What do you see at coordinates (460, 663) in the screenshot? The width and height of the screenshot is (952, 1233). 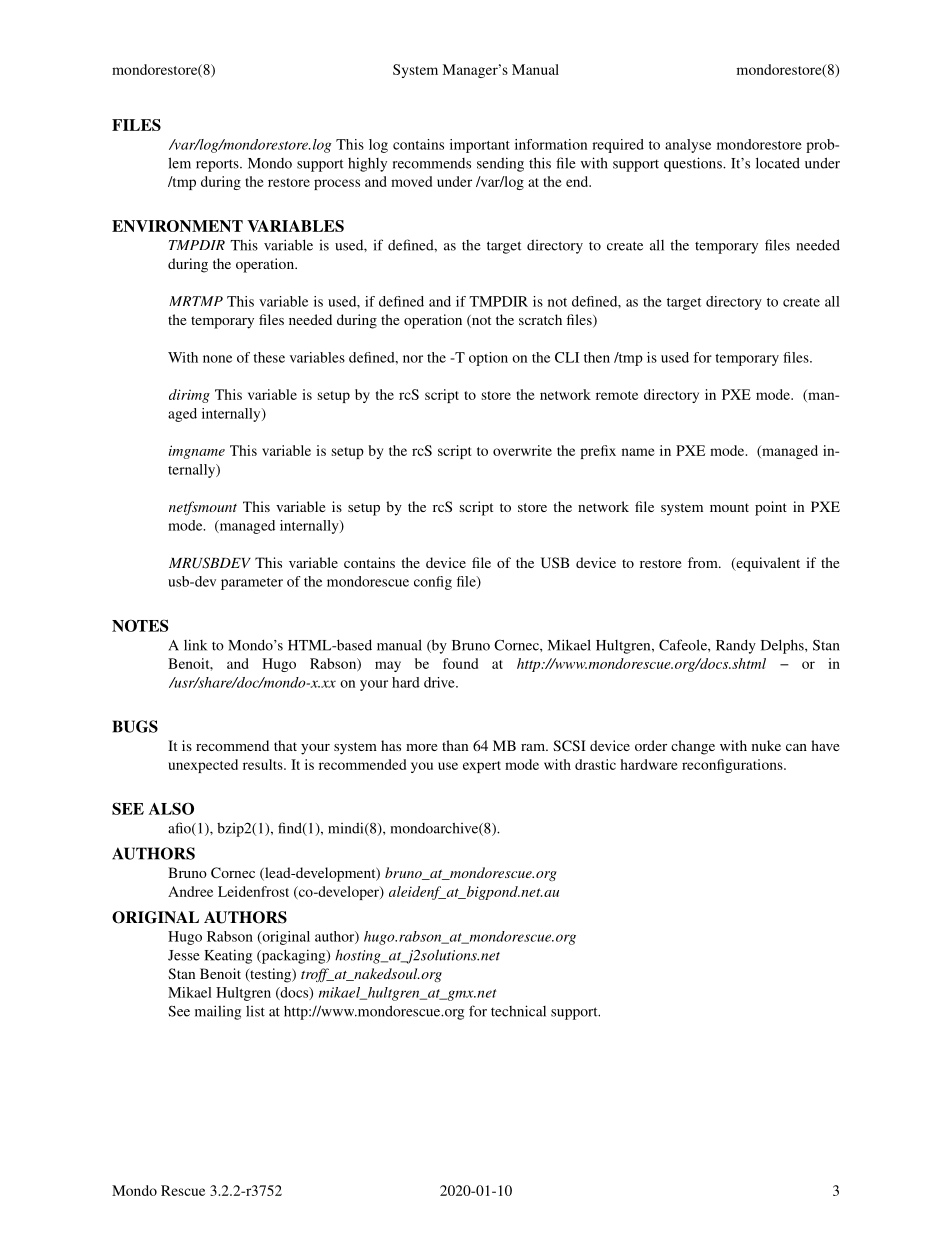 I see `found` at bounding box center [460, 663].
